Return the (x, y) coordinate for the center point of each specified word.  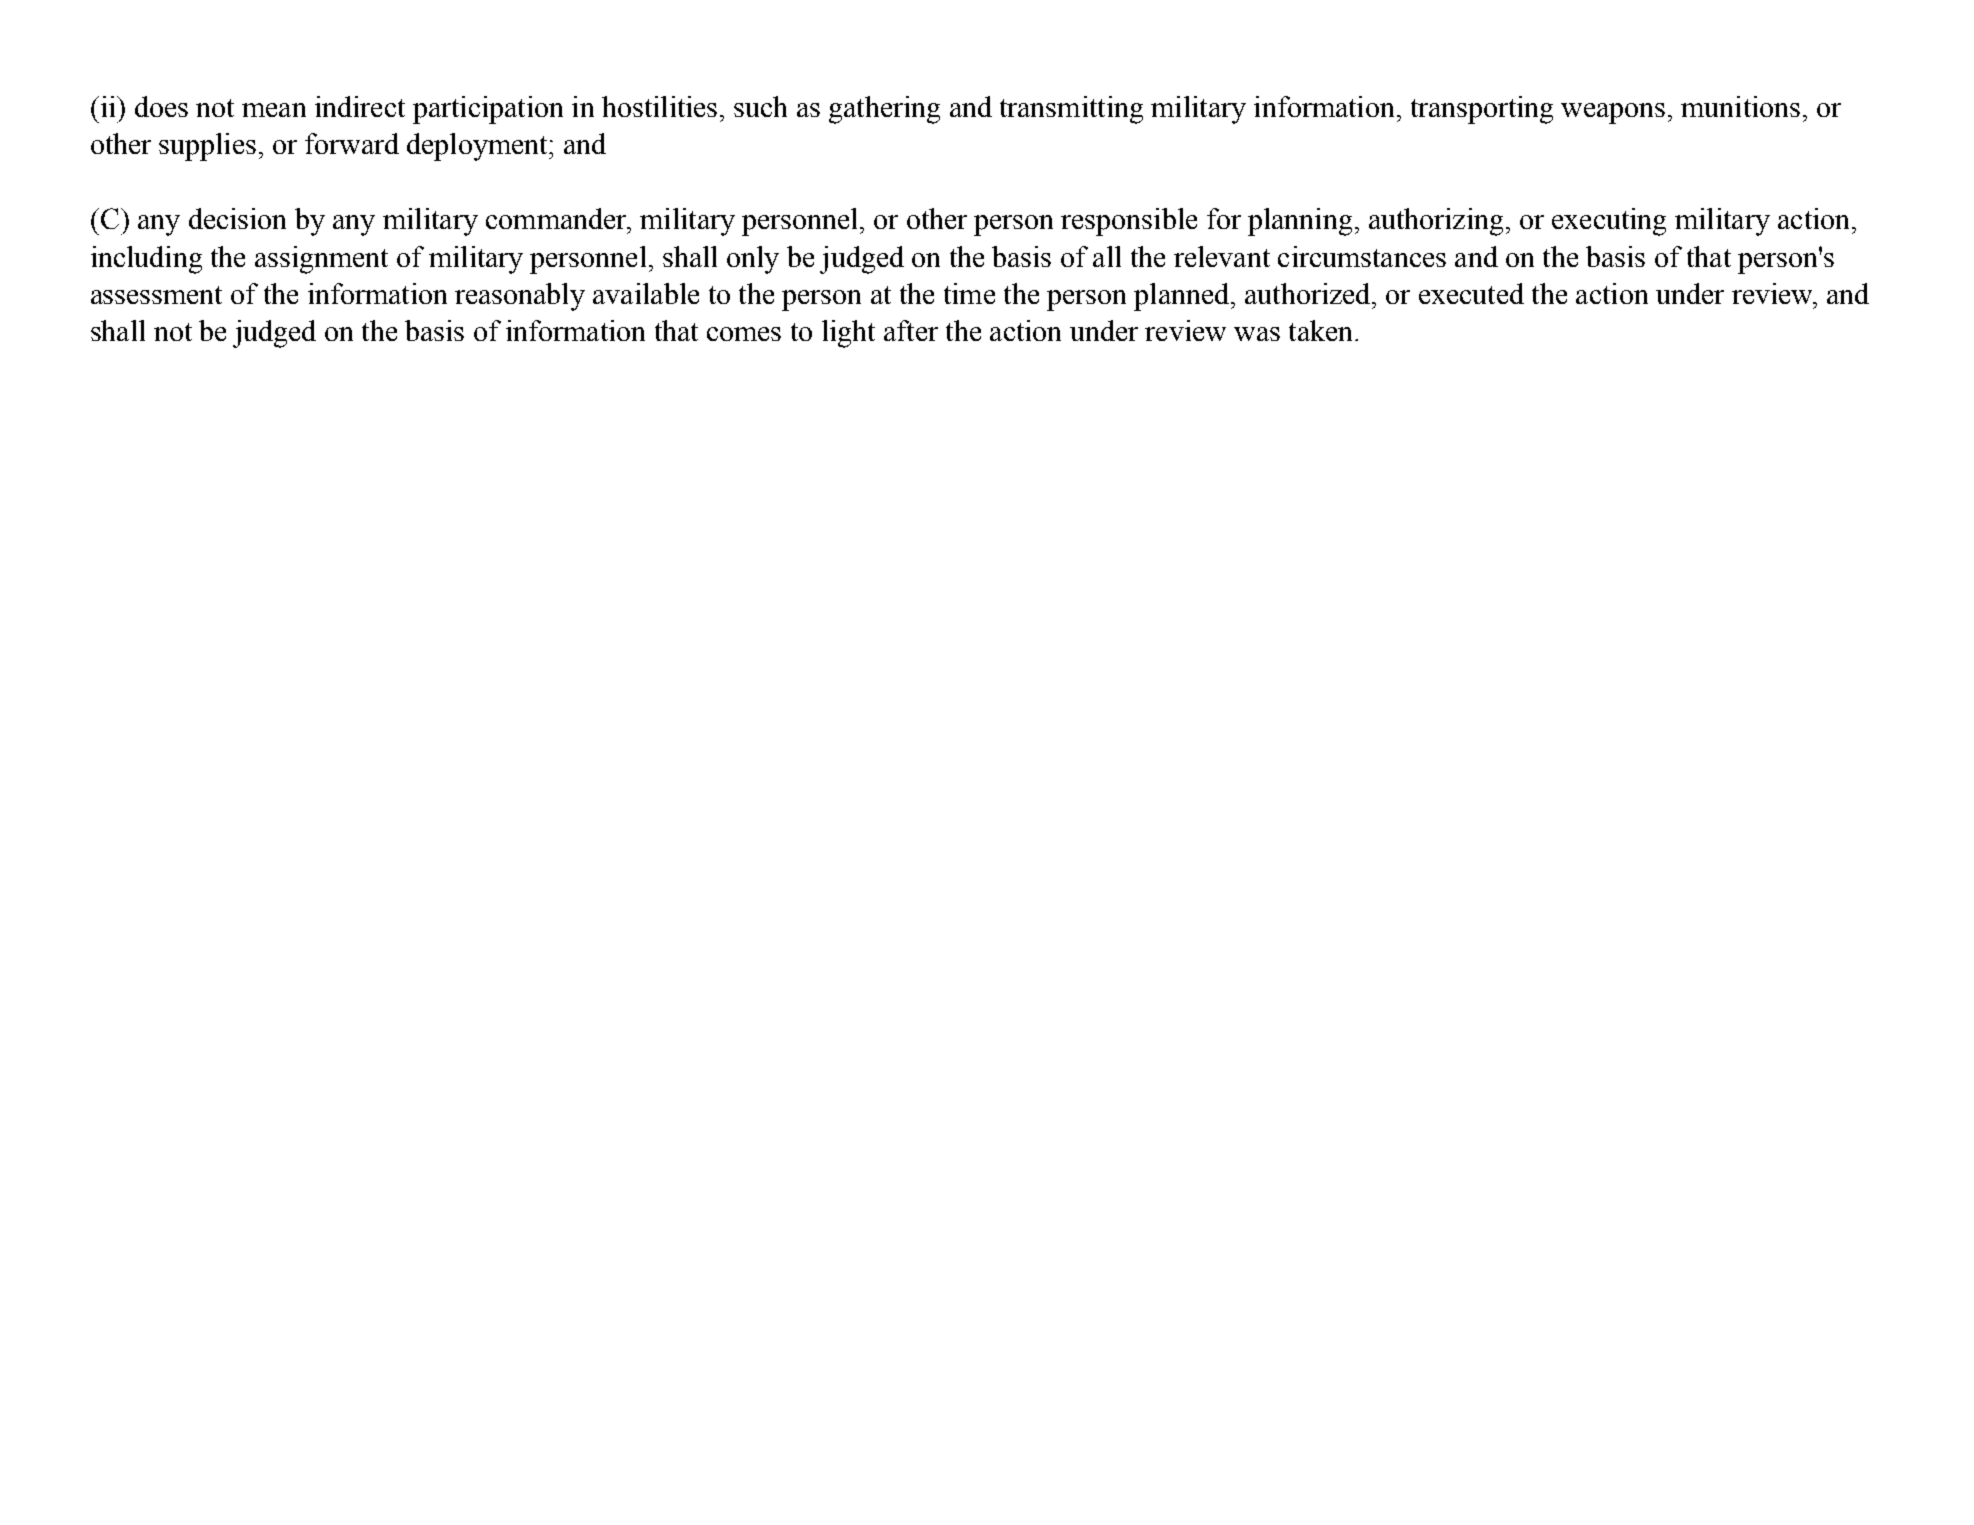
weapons (1613, 113)
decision (237, 218)
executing (1609, 222)
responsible (1129, 222)
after (911, 330)
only (753, 260)
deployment (478, 147)
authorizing (1436, 222)
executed (1471, 293)
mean (274, 110)
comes (744, 334)
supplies (207, 147)
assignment (321, 260)
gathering (884, 110)
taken (1320, 330)
